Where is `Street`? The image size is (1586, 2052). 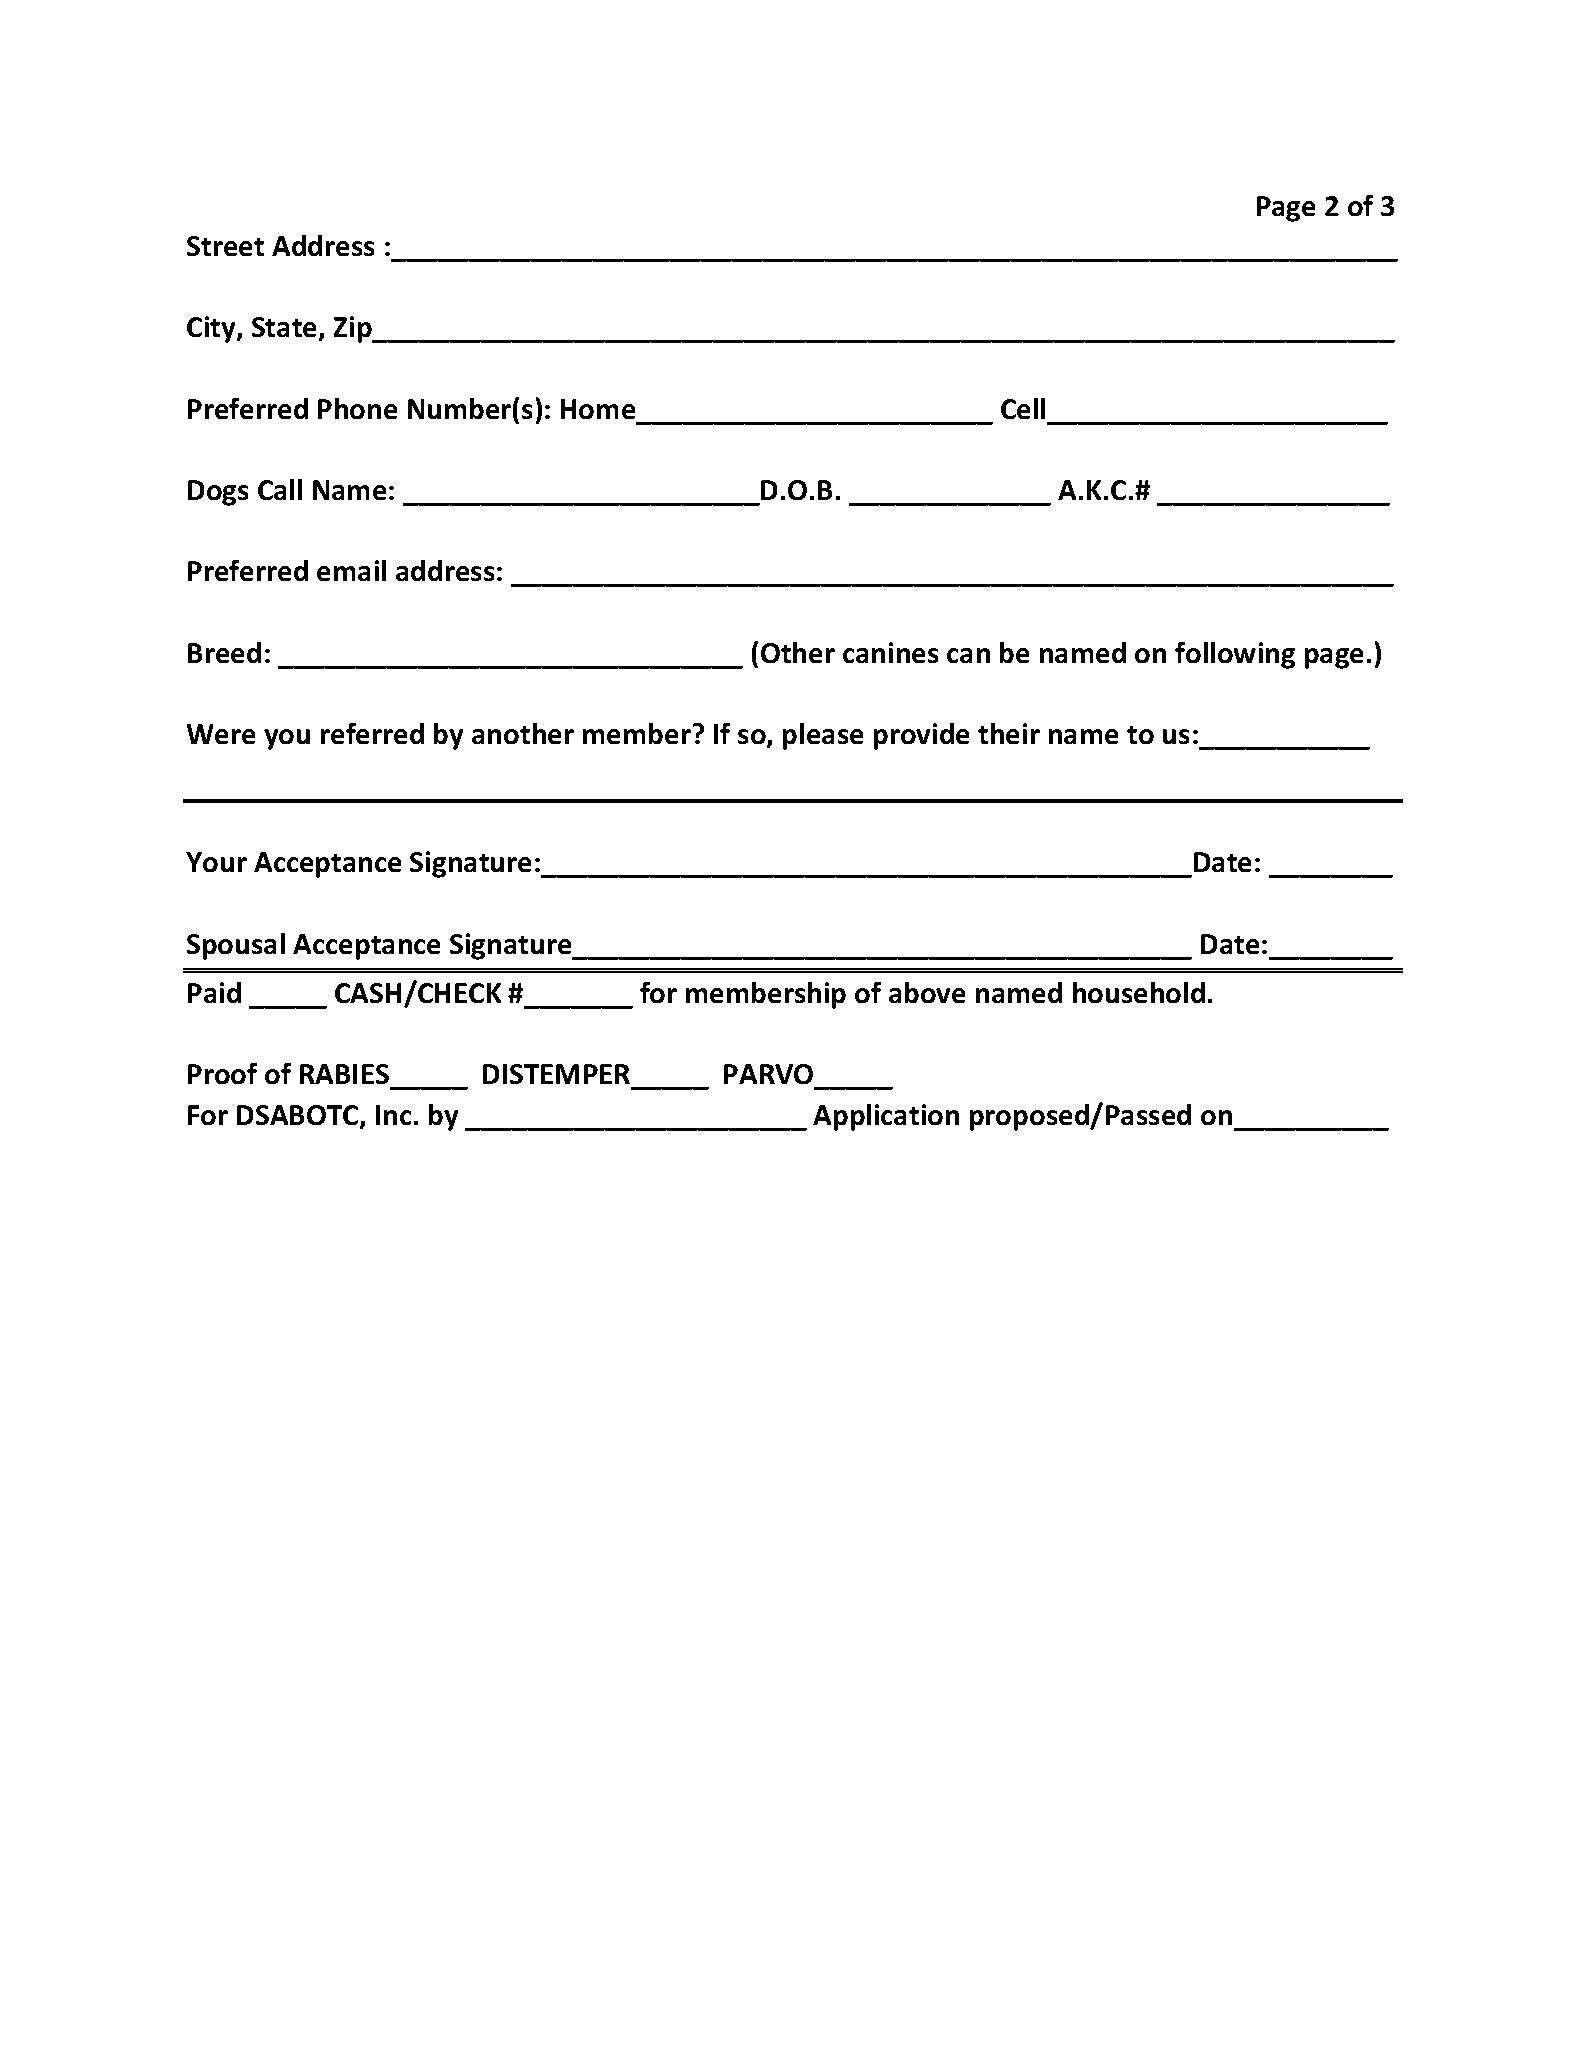 Street is located at coordinates (225, 246).
